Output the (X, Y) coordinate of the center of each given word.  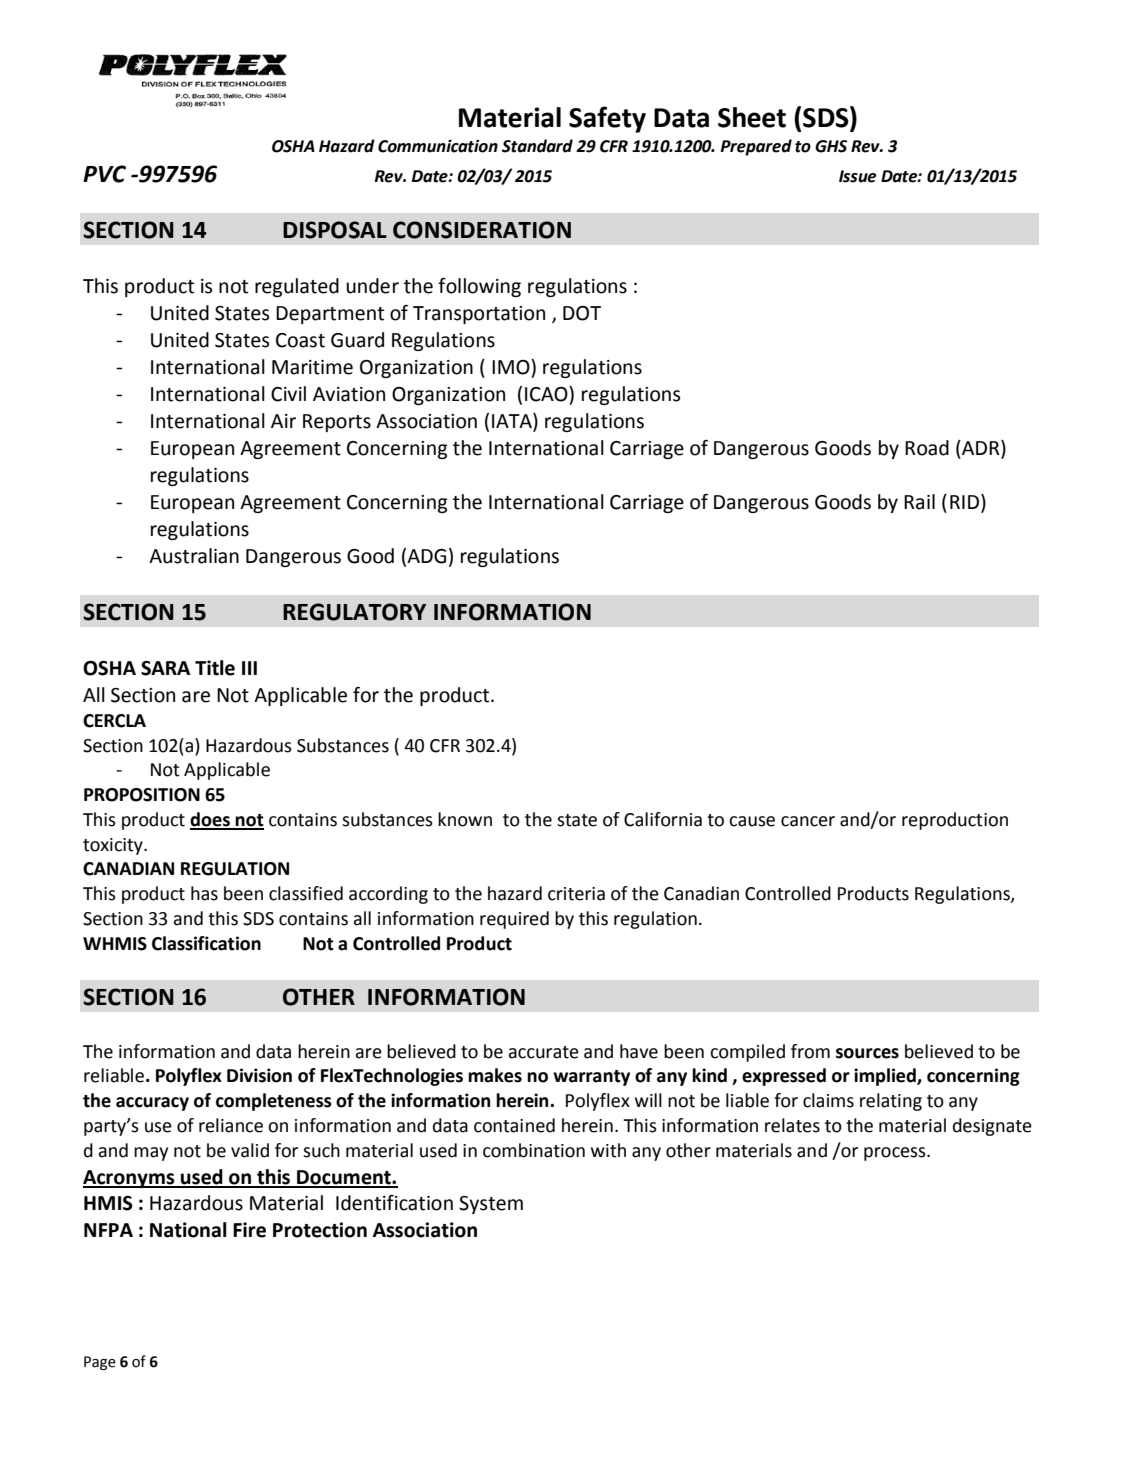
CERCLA (114, 721)
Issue (858, 176)
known (465, 819)
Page (100, 1363)
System (491, 1205)
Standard (537, 146)
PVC (104, 174)
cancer (808, 821)
